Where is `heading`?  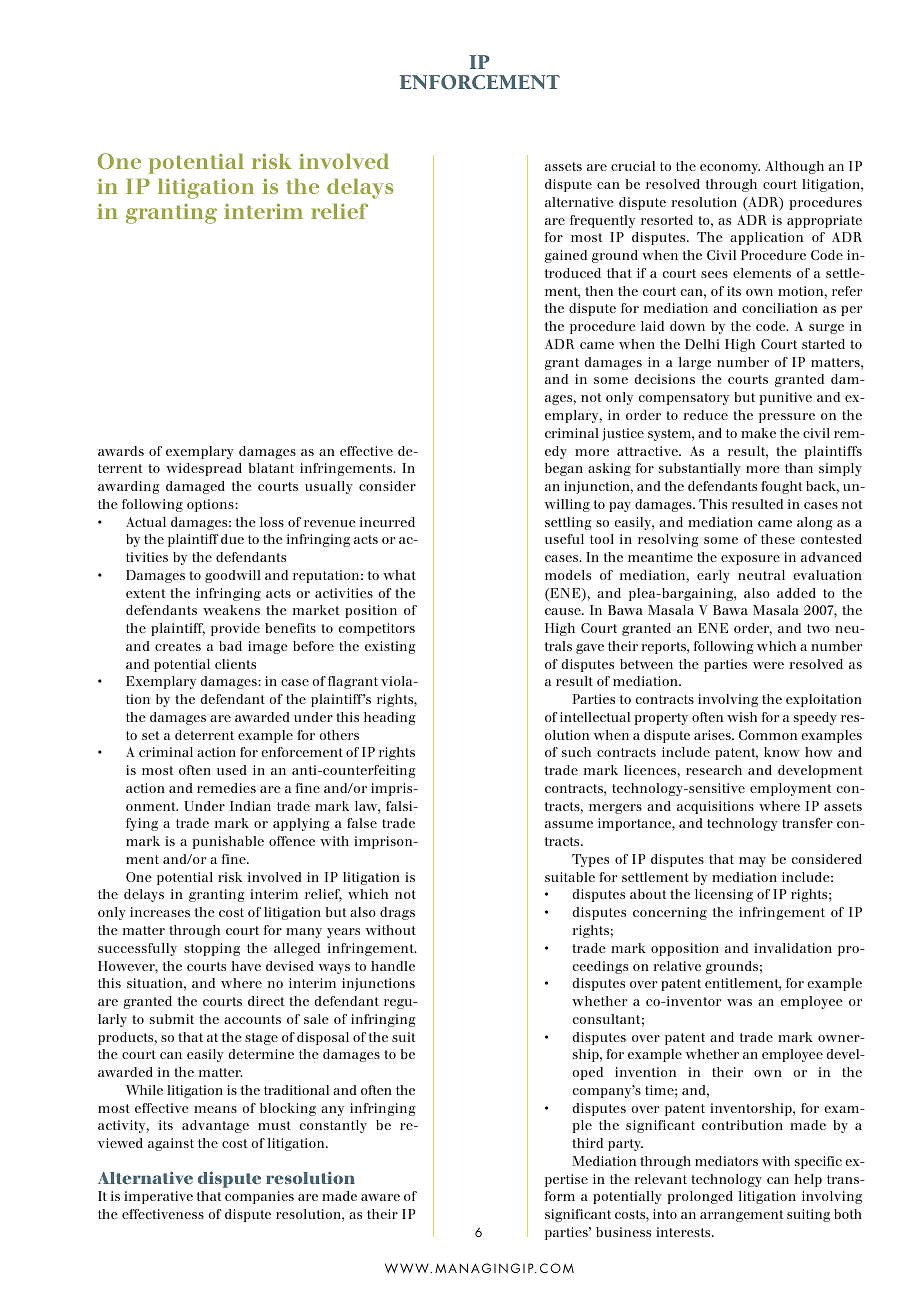 heading is located at coordinates (389, 718).
